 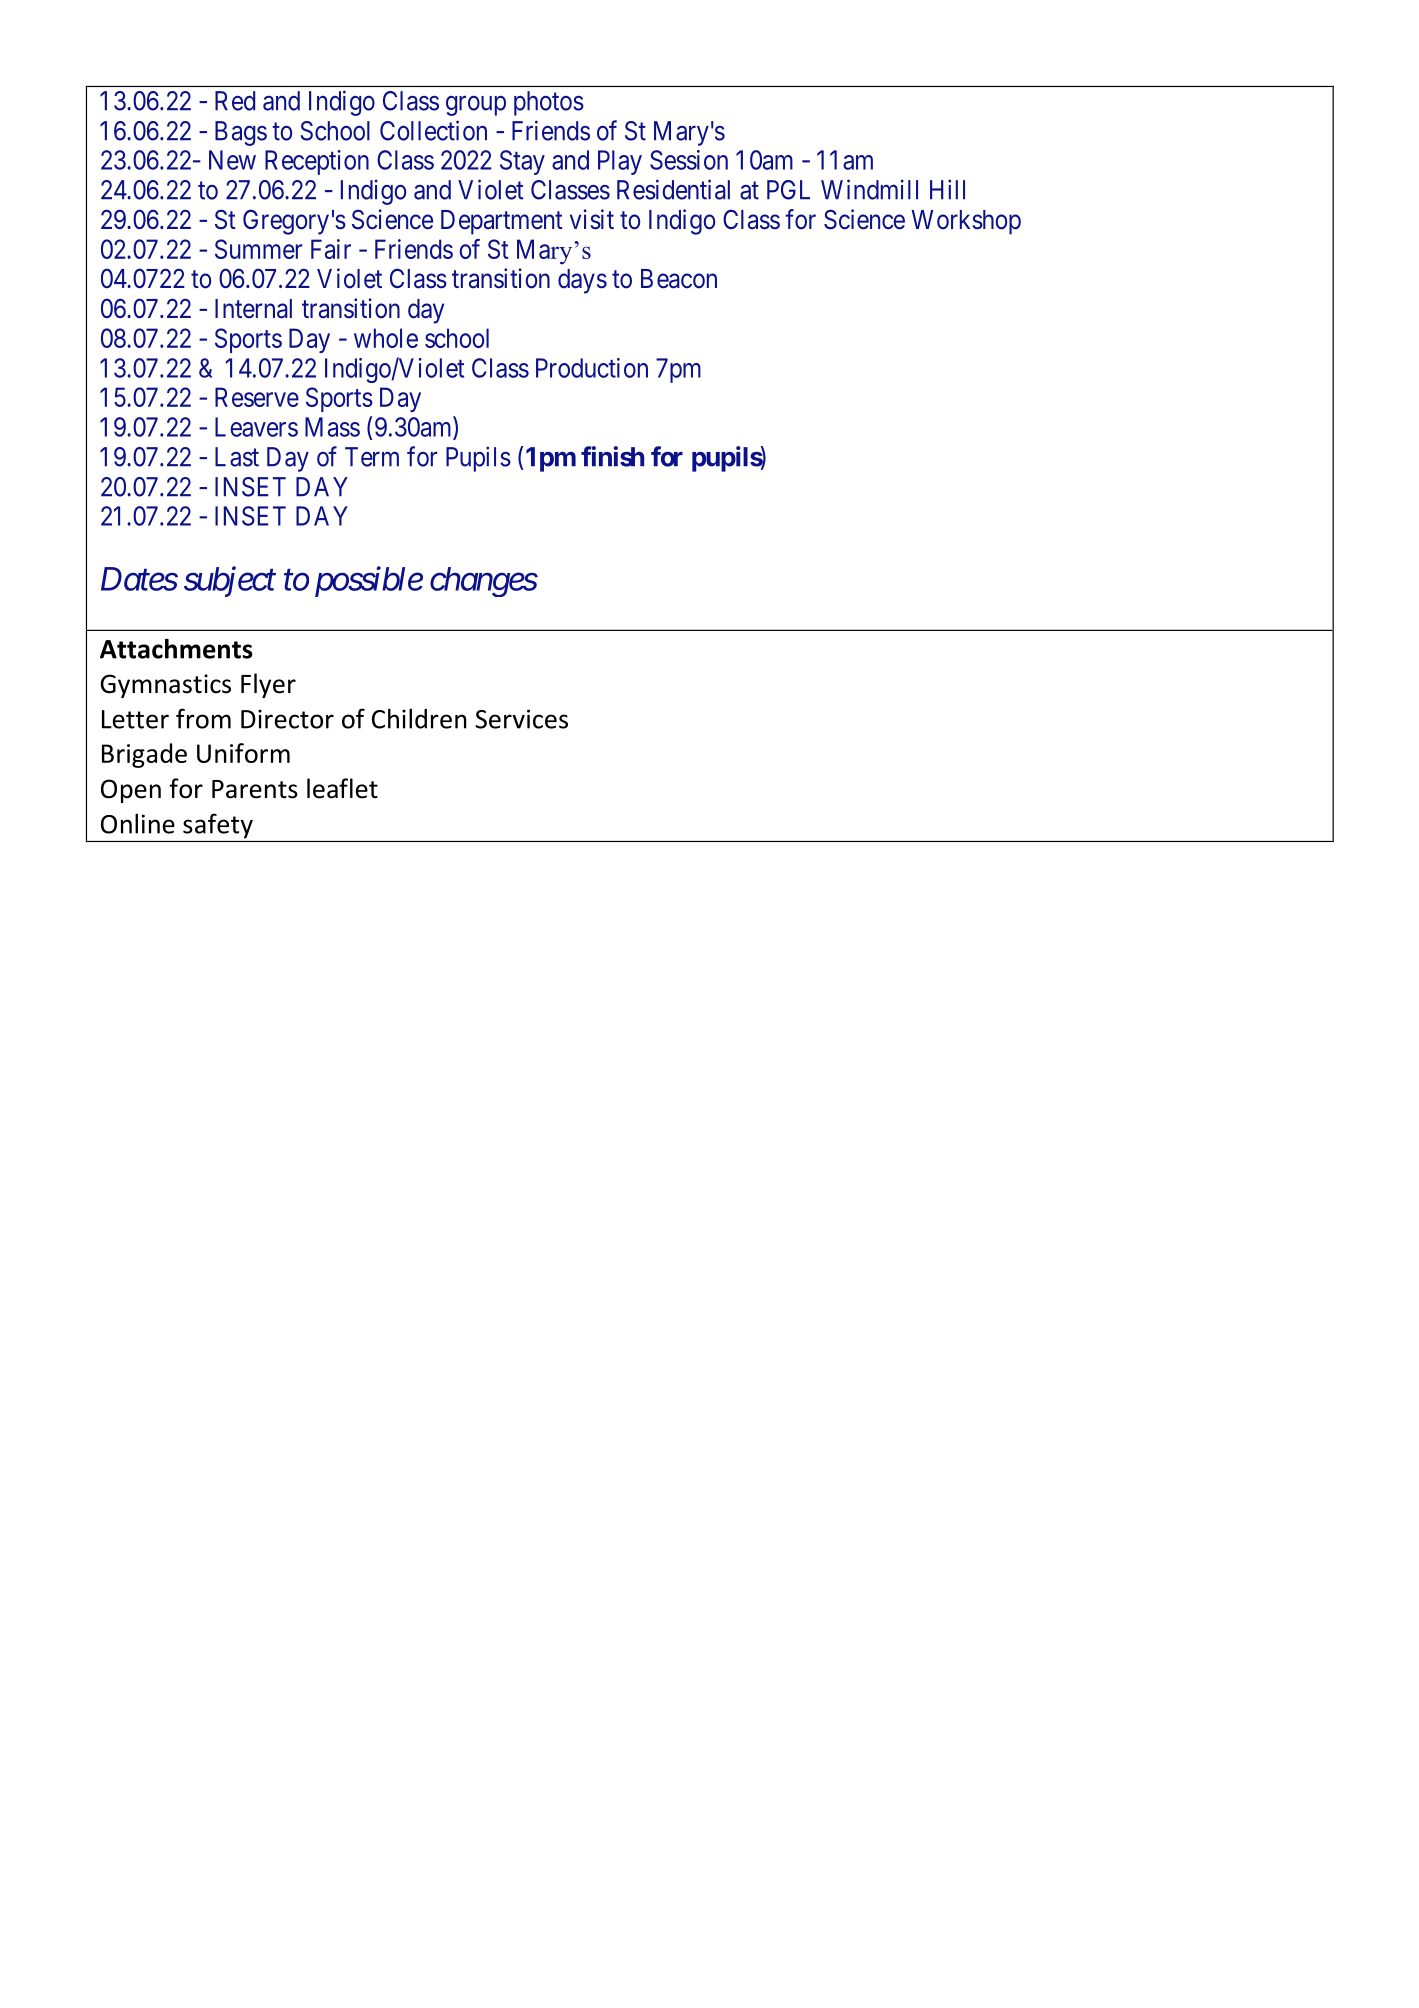 What do you see at coordinates (419, 718) in the screenshot?
I see `Children` at bounding box center [419, 718].
